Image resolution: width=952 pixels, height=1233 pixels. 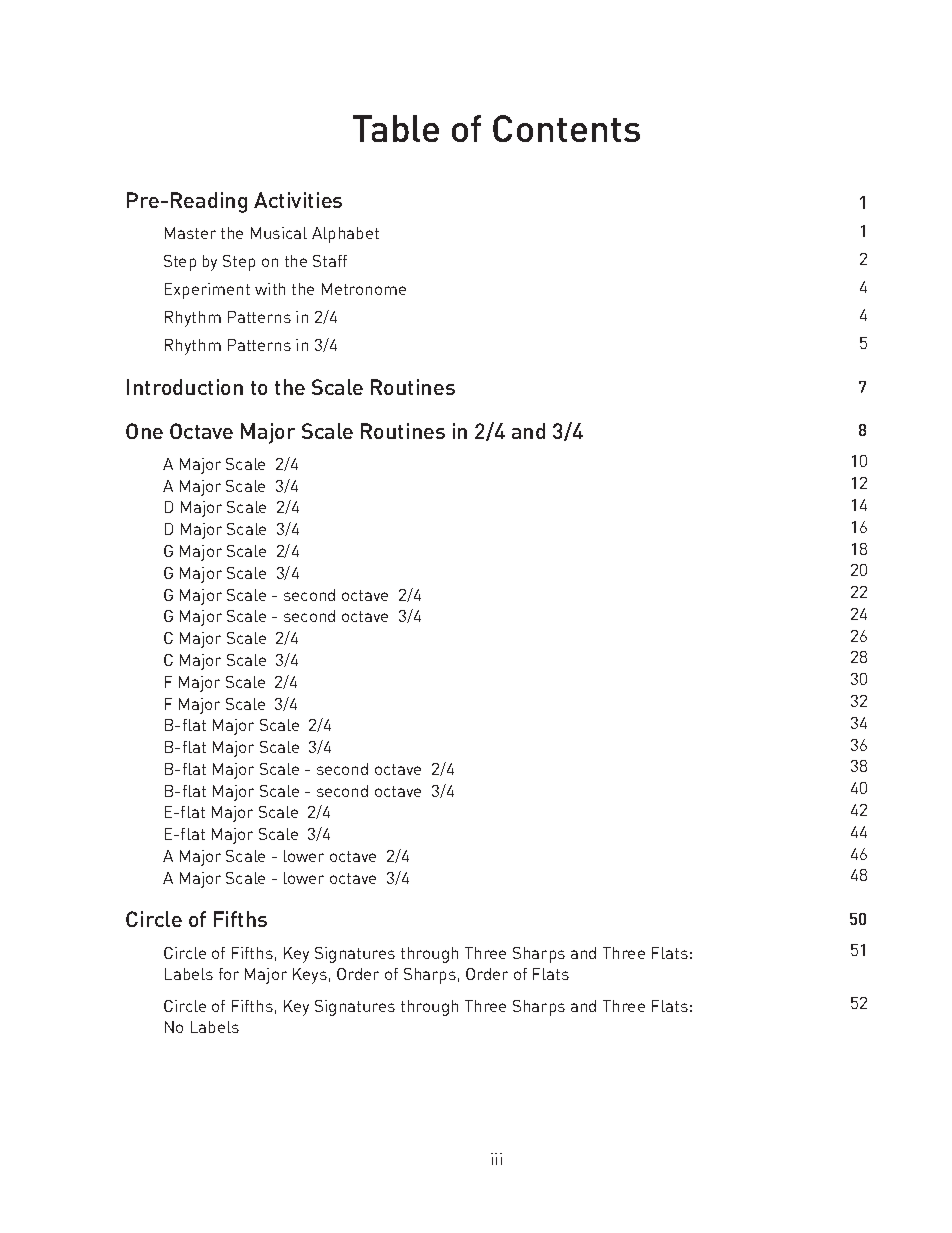 I want to click on for, so click(x=229, y=974).
